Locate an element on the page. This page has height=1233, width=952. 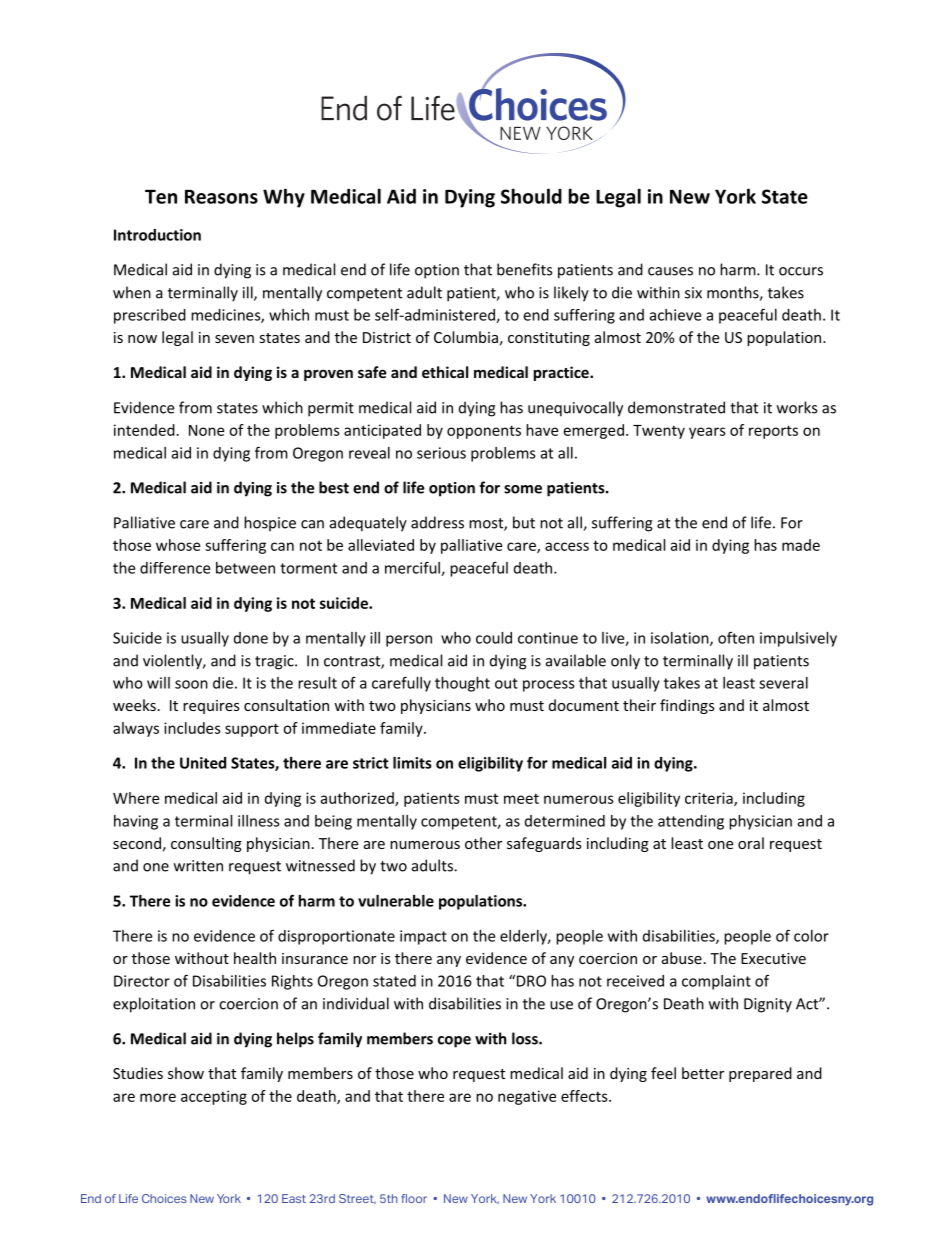
years is located at coordinates (707, 433).
